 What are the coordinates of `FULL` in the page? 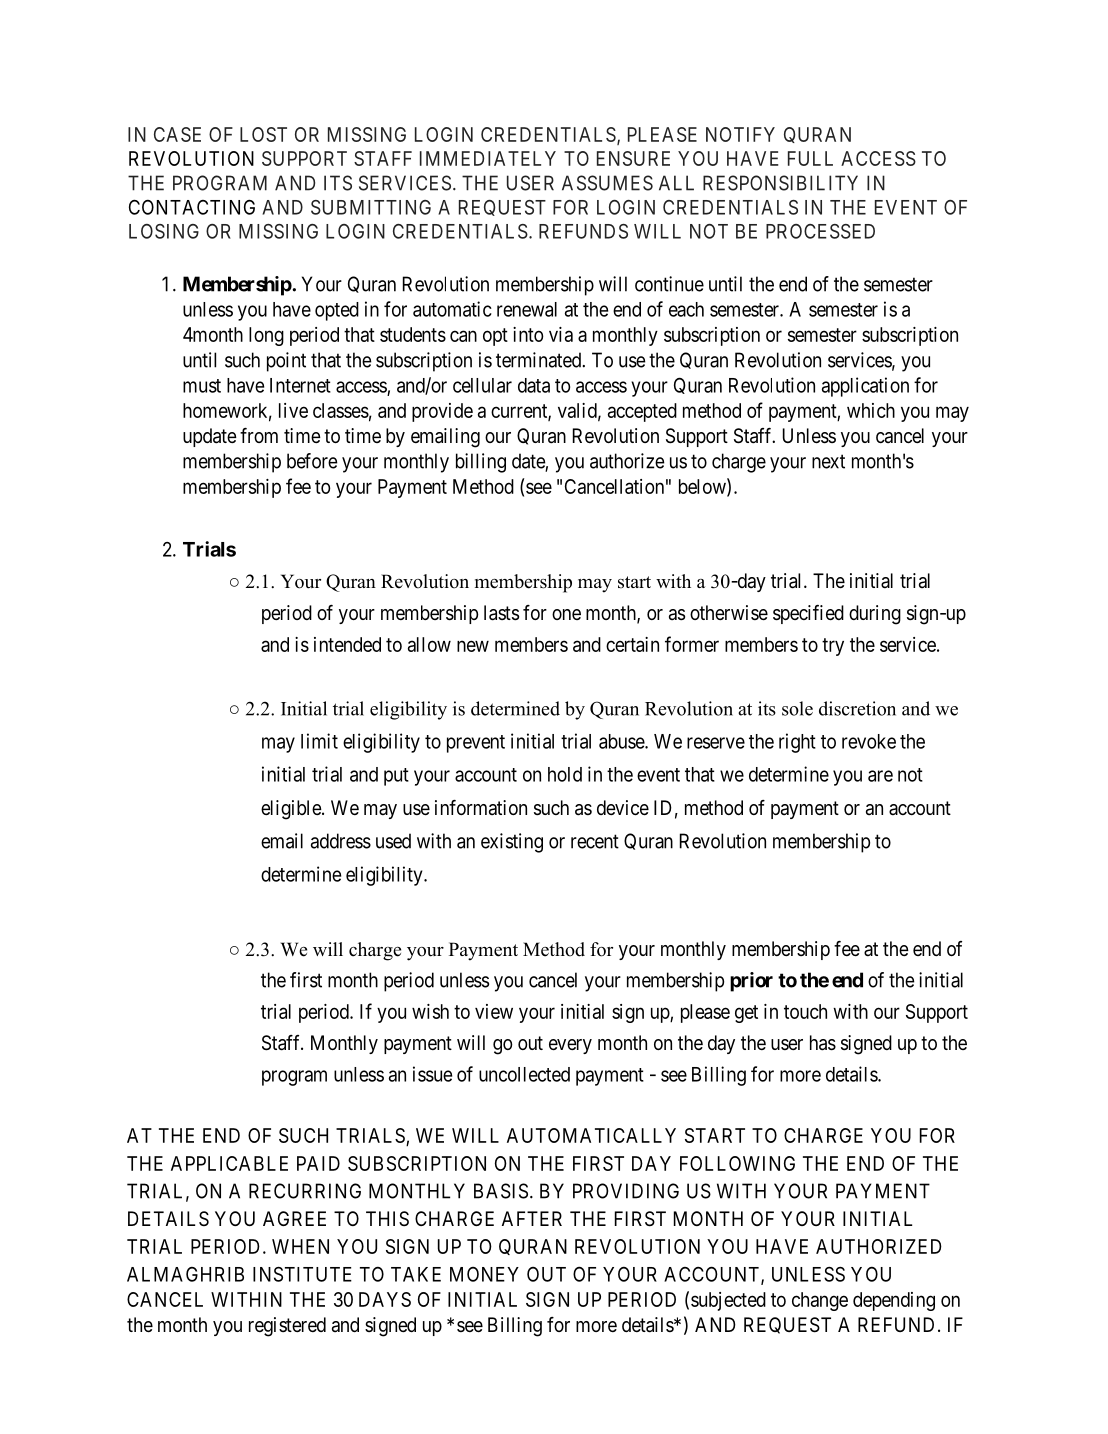 It's located at (810, 158).
